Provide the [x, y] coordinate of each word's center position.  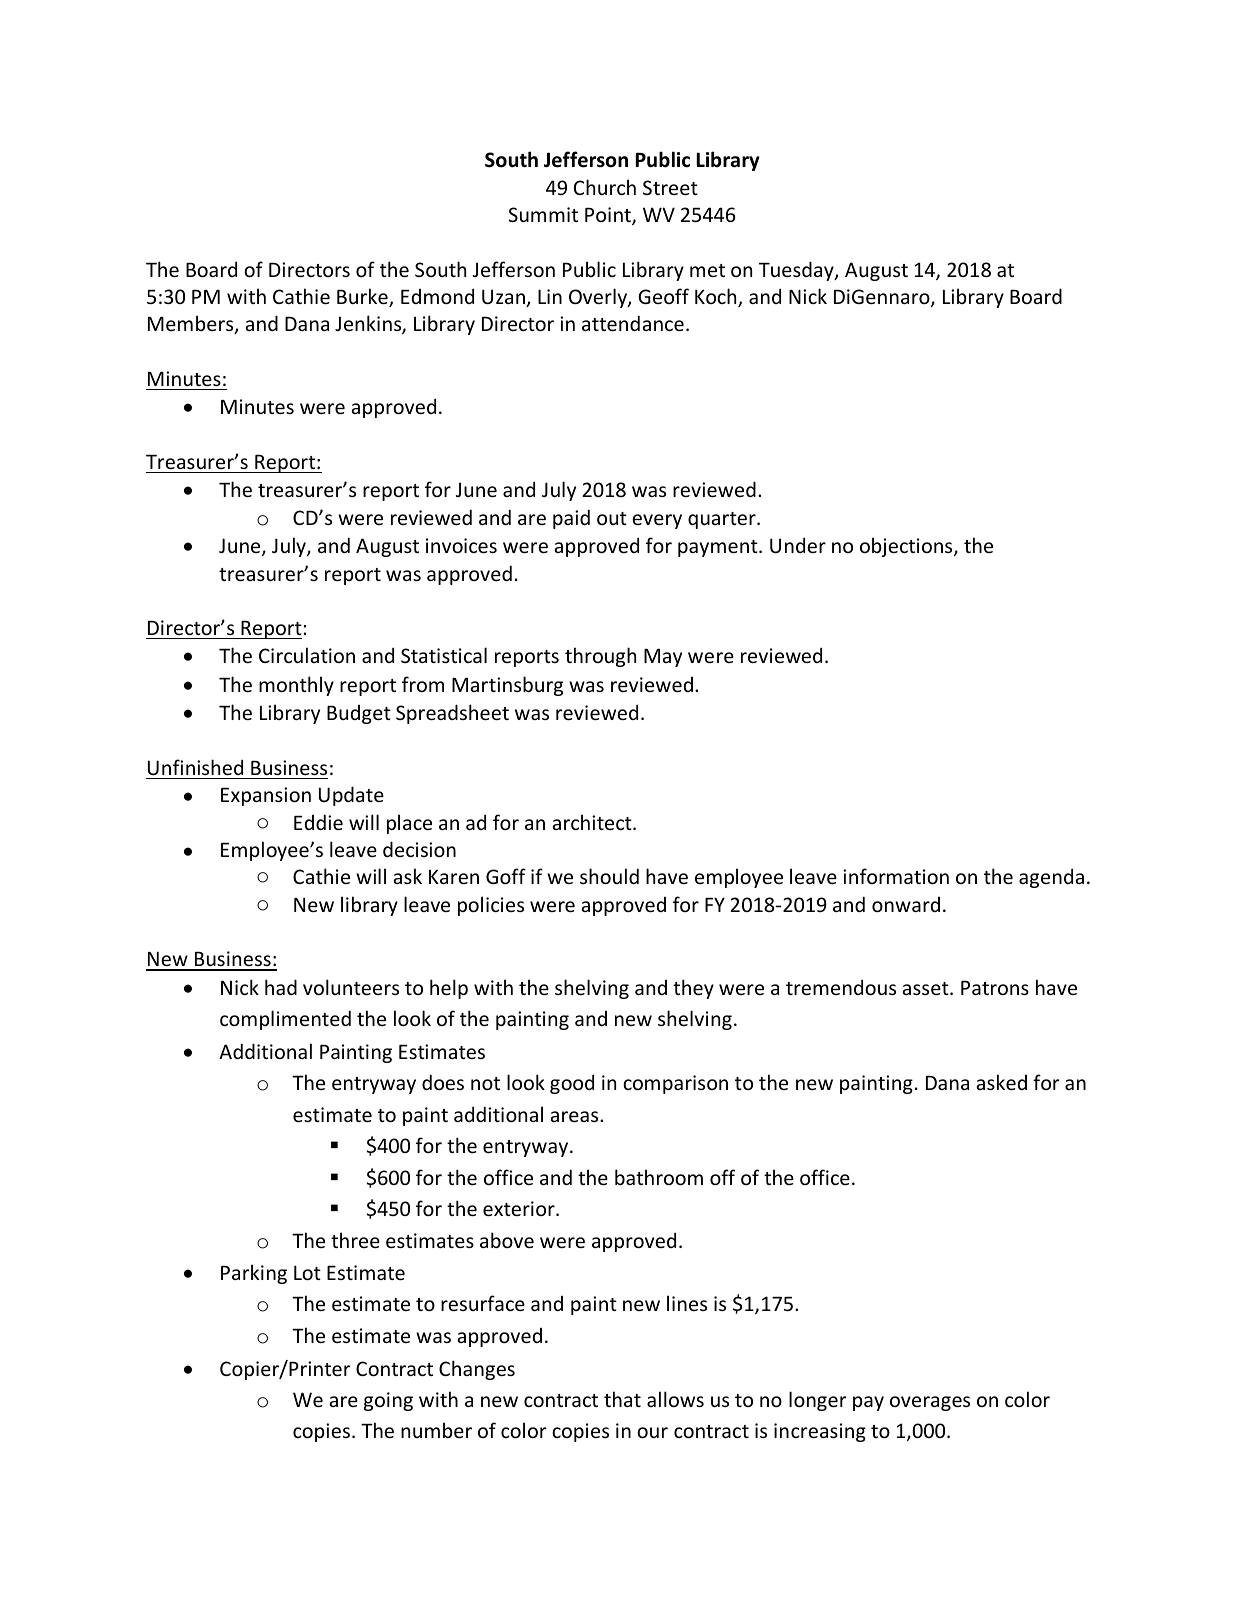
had [281, 987]
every [657, 521]
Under [798, 545]
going [388, 1401]
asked [1002, 1082]
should [609, 876]
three [355, 1240]
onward [906, 904]
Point [609, 216]
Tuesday [797, 271]
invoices [461, 545]
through [600, 657]
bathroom [659, 1177]
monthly [296, 686]
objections [907, 547]
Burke [363, 297]
